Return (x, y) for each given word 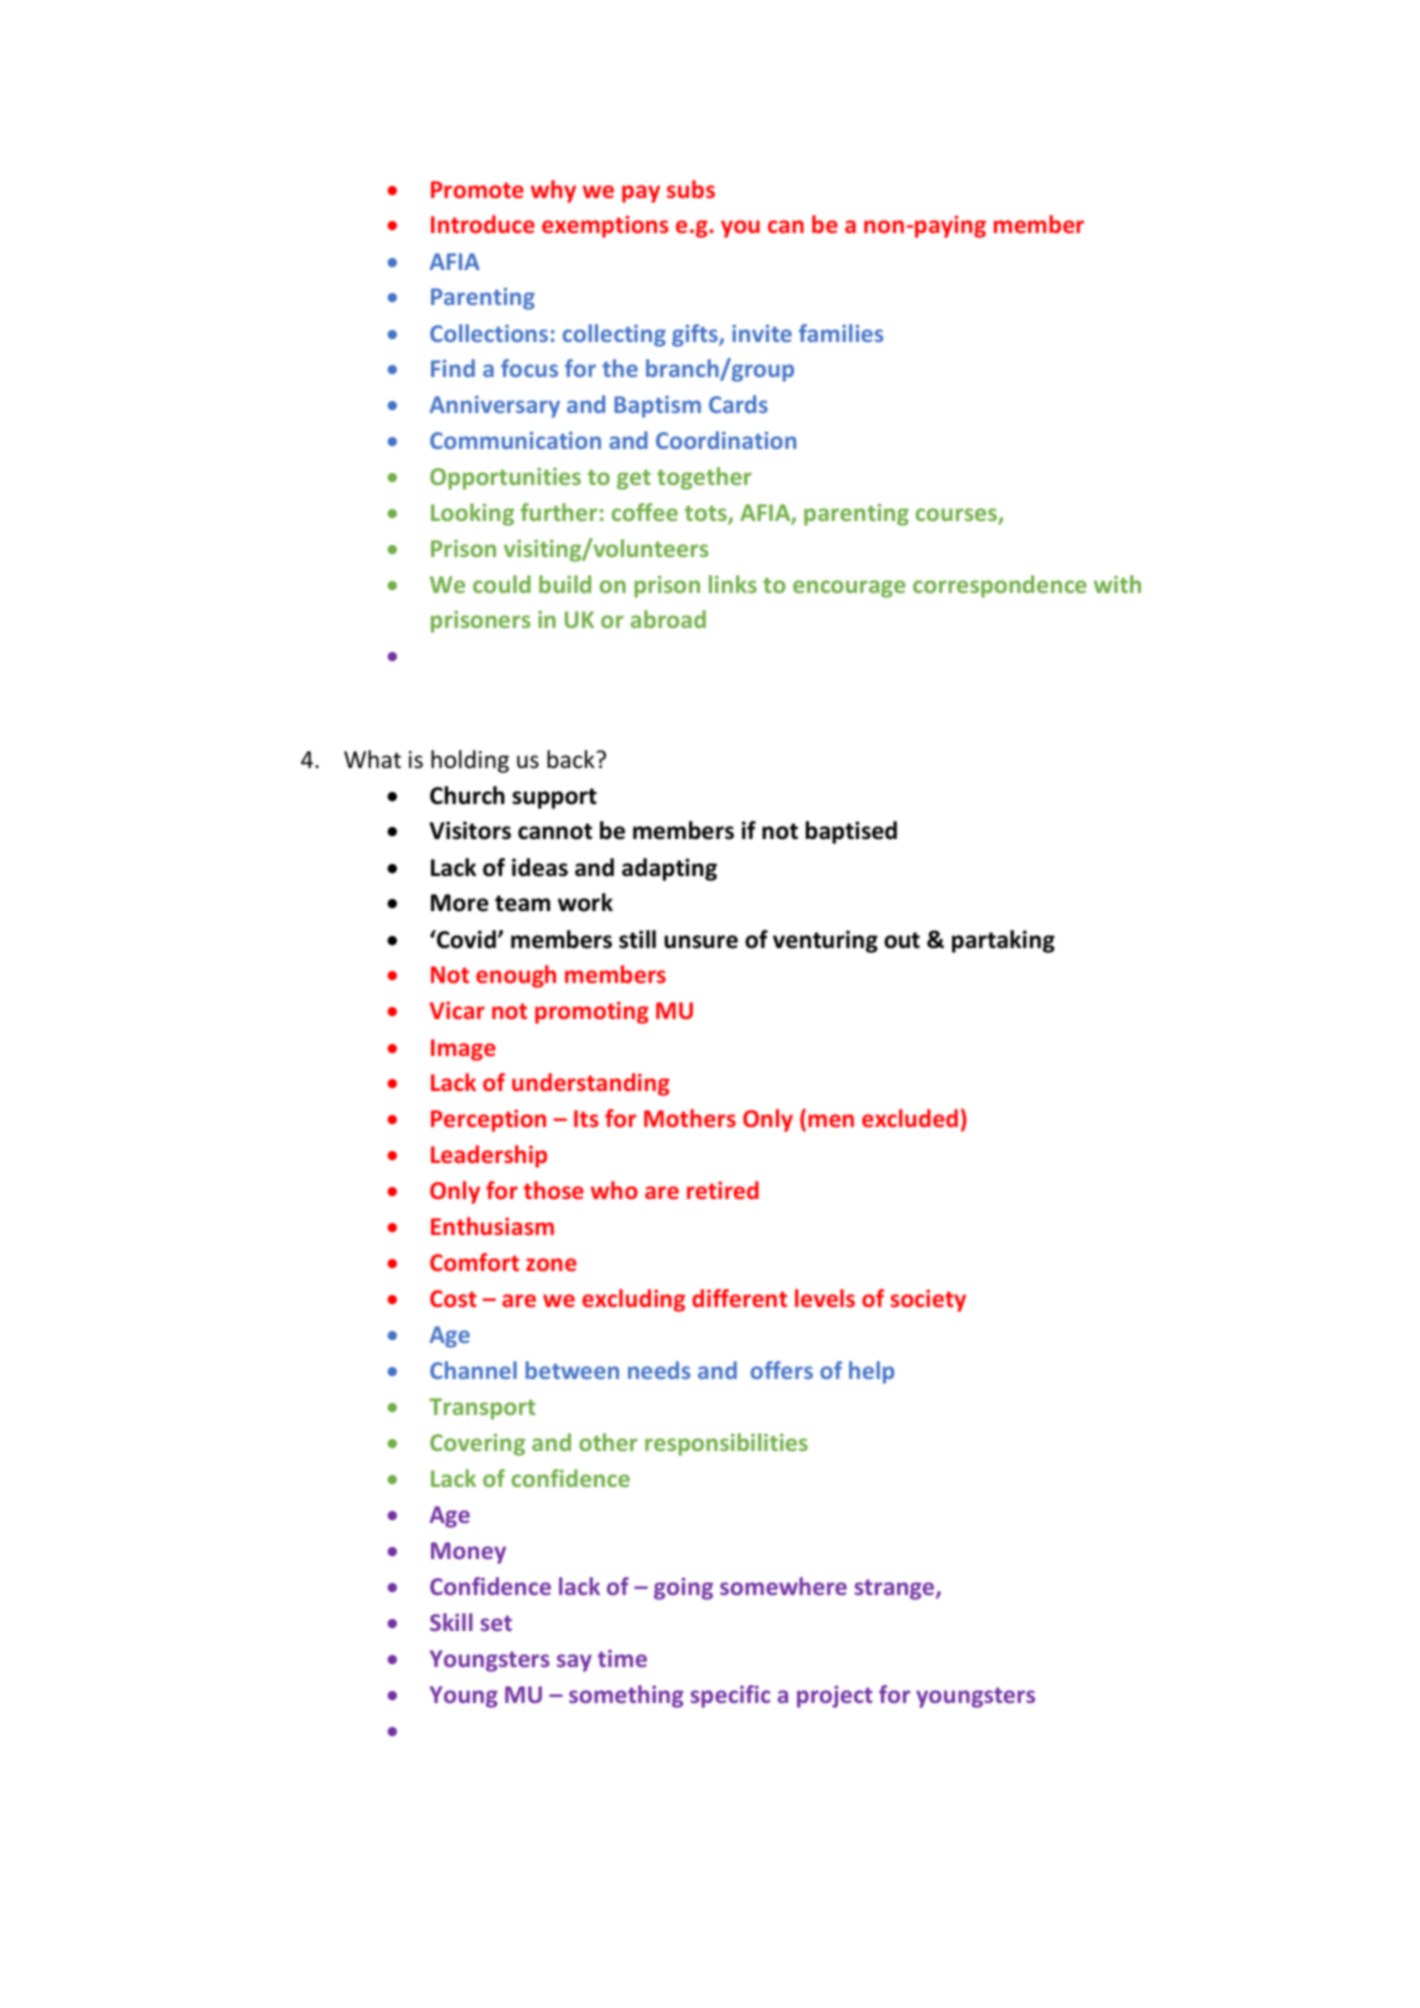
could (502, 584)
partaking (1003, 941)
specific (730, 1696)
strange (896, 1589)
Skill (451, 1622)
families (841, 333)
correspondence (1000, 586)
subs (691, 189)
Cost (453, 1298)
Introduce (483, 224)
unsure (701, 942)
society (928, 1300)
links (733, 584)
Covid (465, 939)
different (739, 1298)
